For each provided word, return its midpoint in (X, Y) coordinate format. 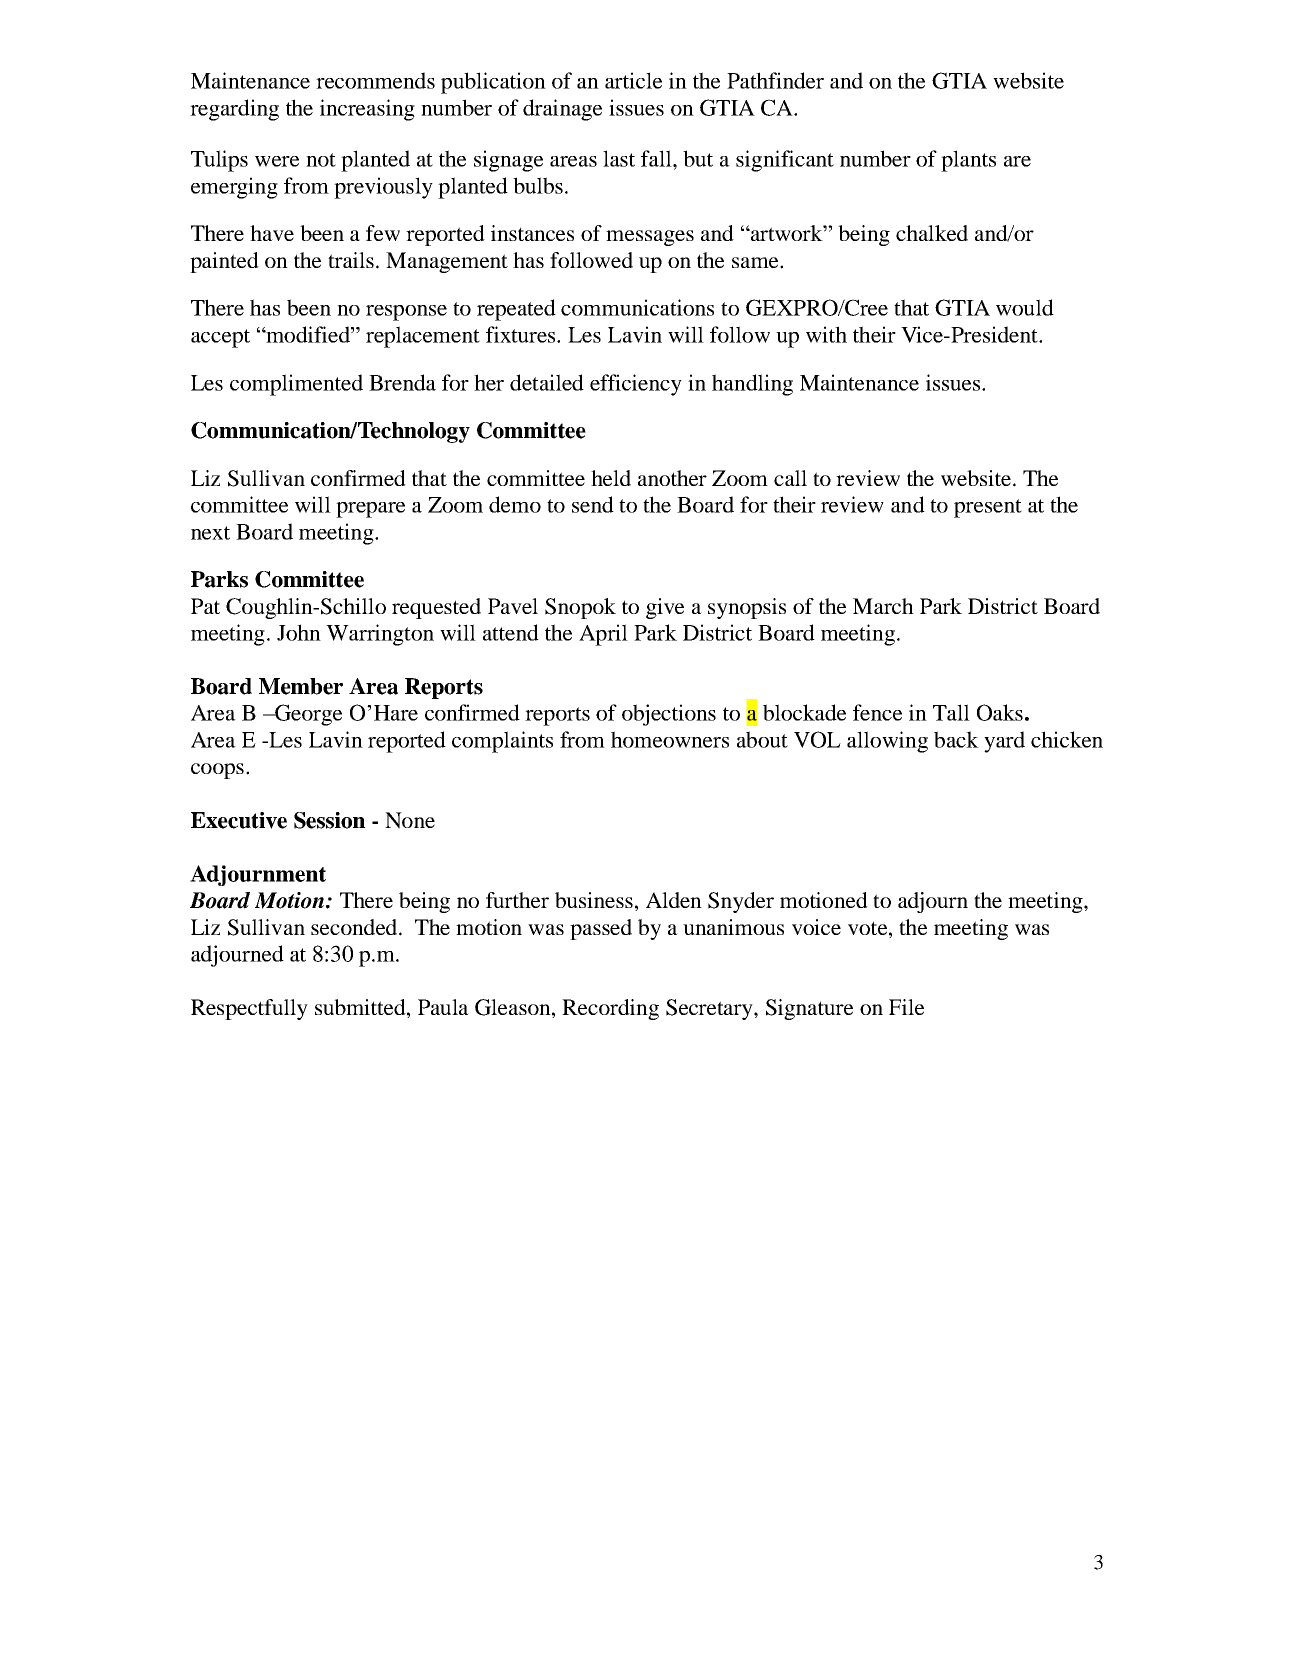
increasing (367, 110)
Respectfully (249, 1009)
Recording (610, 1009)
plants (968, 161)
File (906, 1007)
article (633, 80)
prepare (370, 510)
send (593, 504)
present (988, 508)
